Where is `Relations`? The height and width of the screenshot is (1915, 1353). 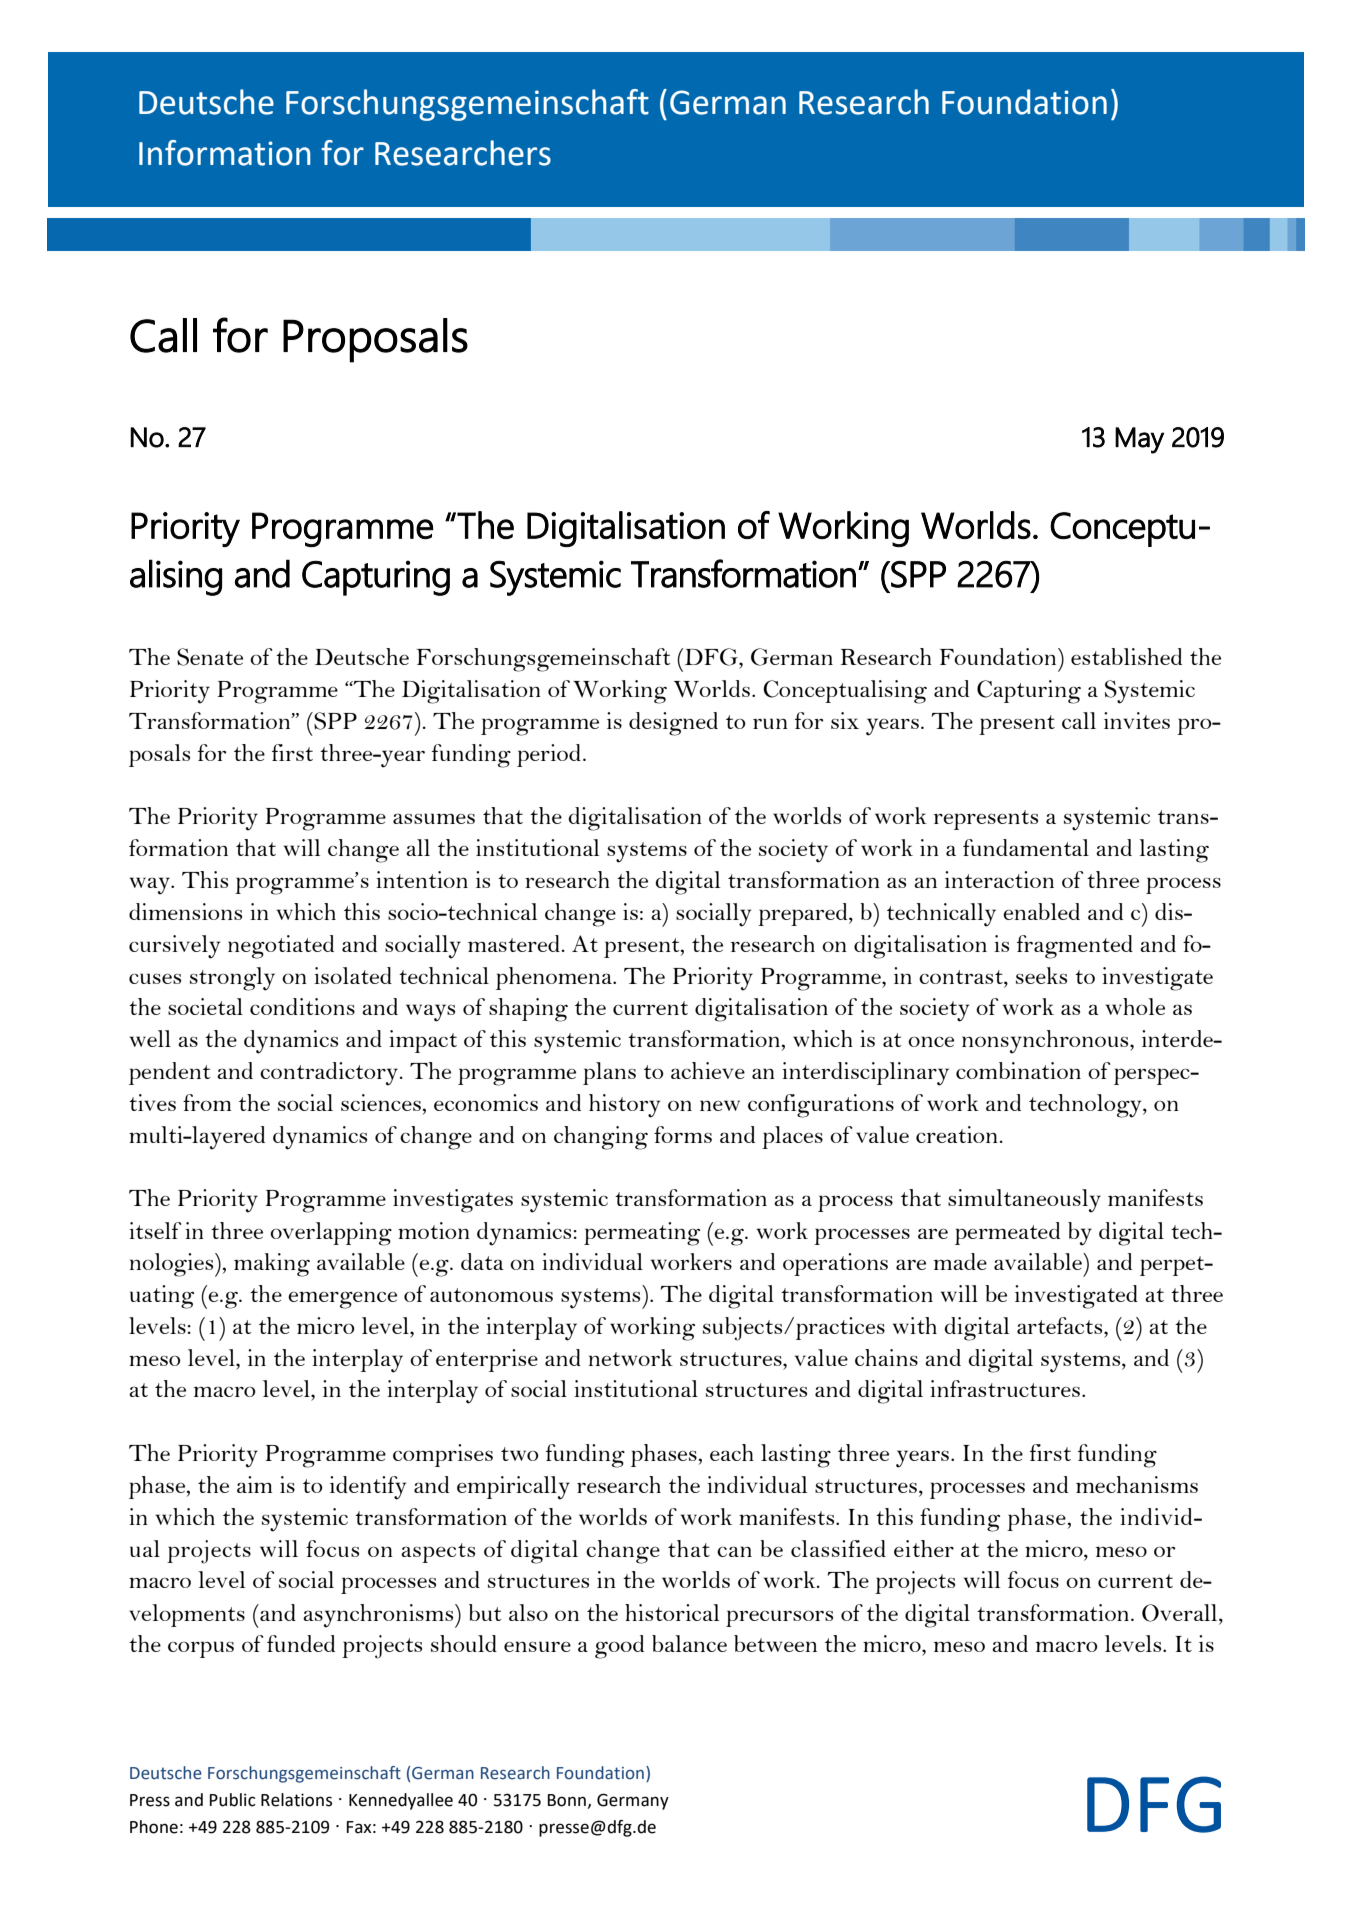 Relations is located at coordinates (296, 1800).
